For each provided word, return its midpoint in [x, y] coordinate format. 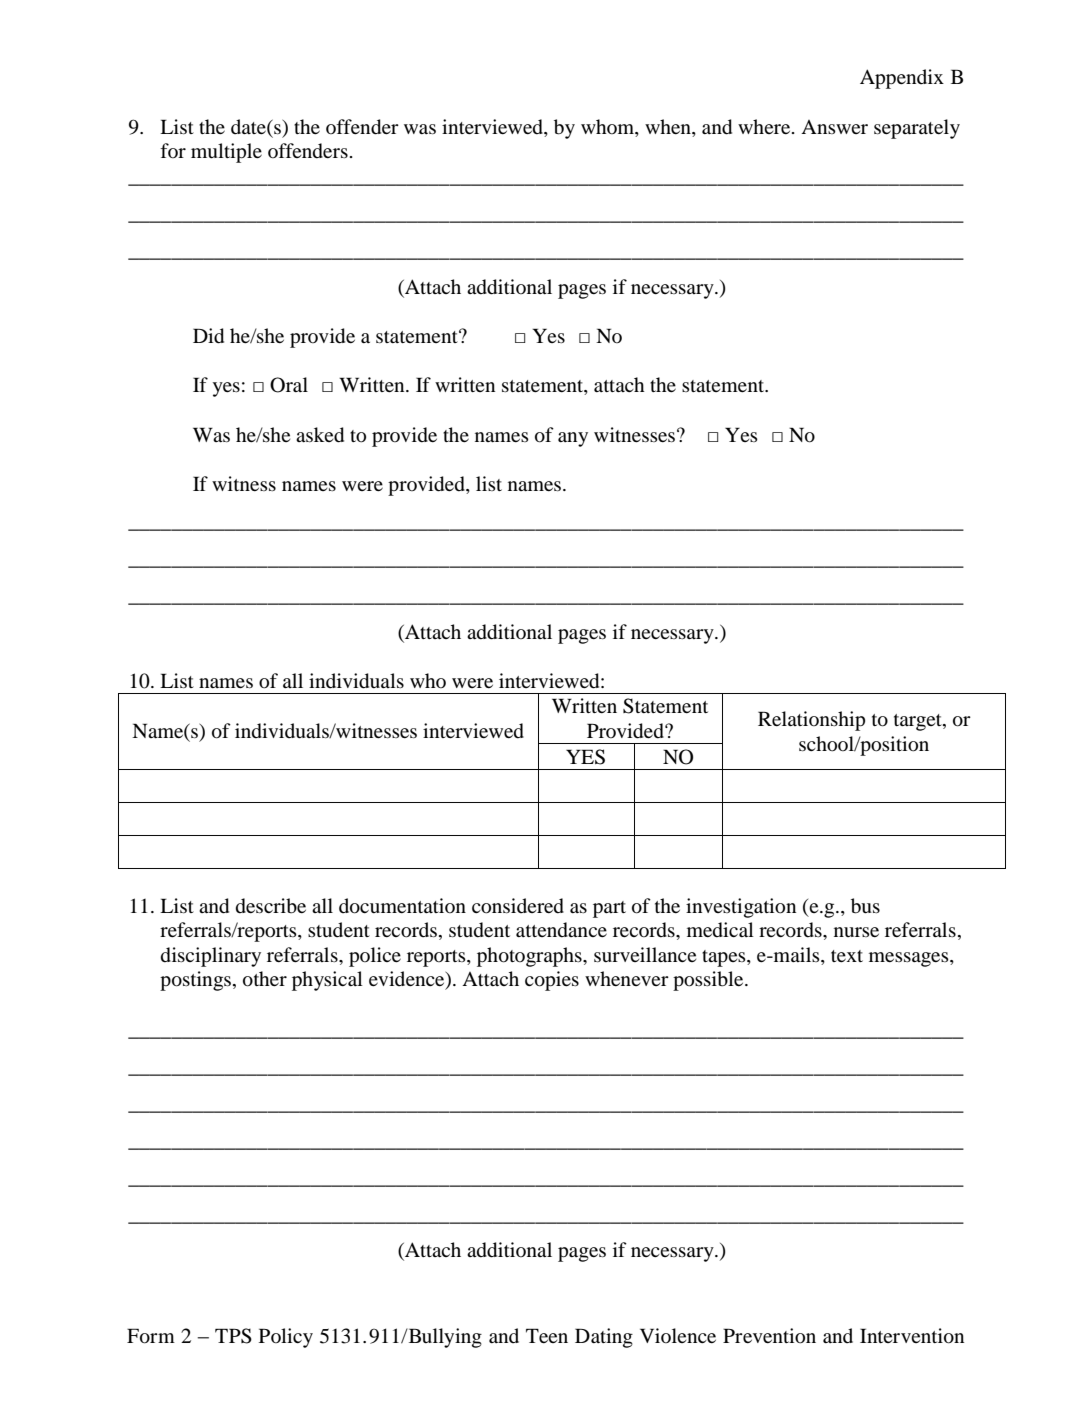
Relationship [811, 721]
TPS [233, 1336]
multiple [226, 153]
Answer [834, 127]
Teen [547, 1335]
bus [865, 906]
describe [271, 906]
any [573, 439]
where [765, 126]
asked [320, 435]
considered [518, 906]
